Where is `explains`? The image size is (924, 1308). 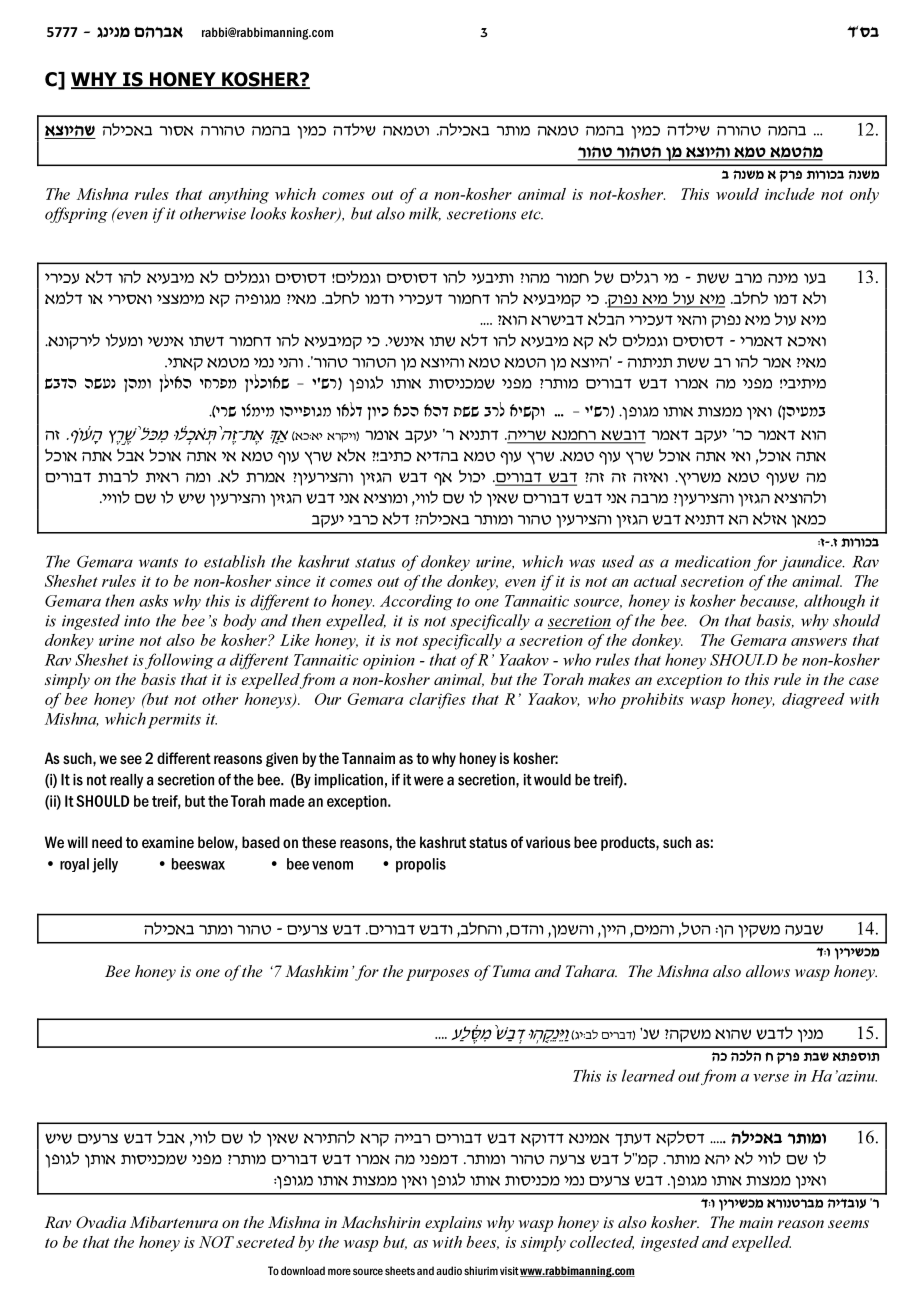
explains is located at coordinates (453, 1224).
